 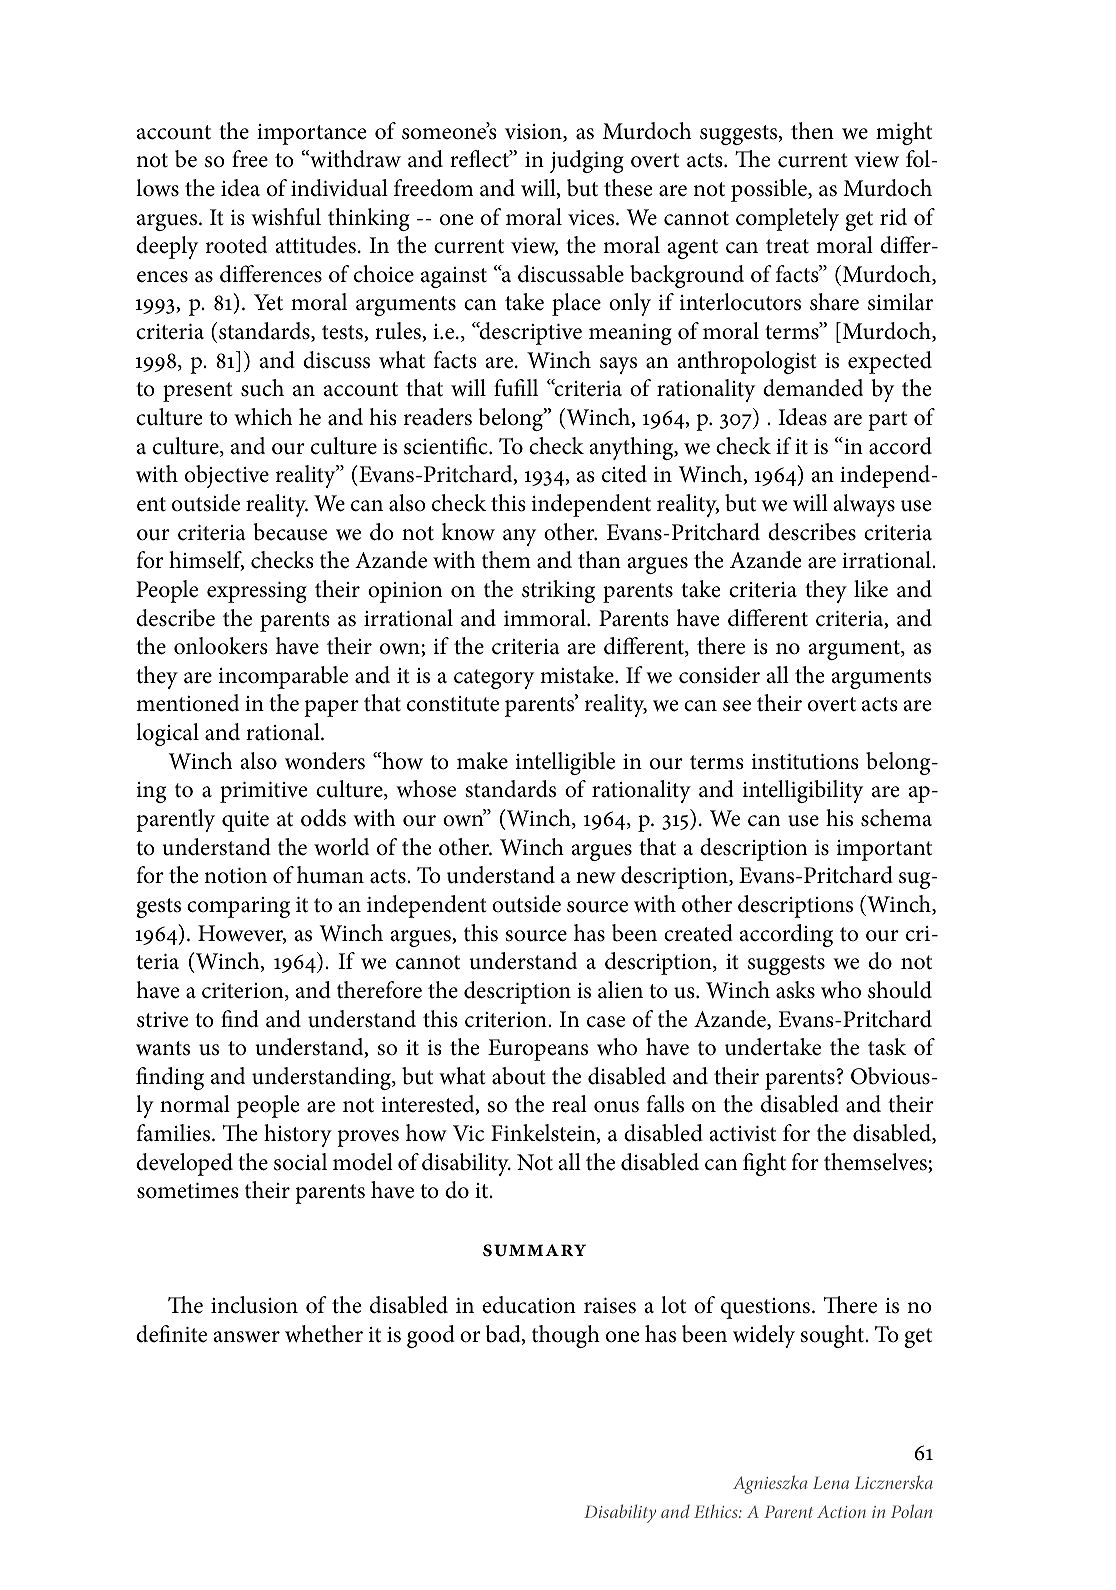 What do you see at coordinates (246, 1337) in the screenshot?
I see `answer` at bounding box center [246, 1337].
